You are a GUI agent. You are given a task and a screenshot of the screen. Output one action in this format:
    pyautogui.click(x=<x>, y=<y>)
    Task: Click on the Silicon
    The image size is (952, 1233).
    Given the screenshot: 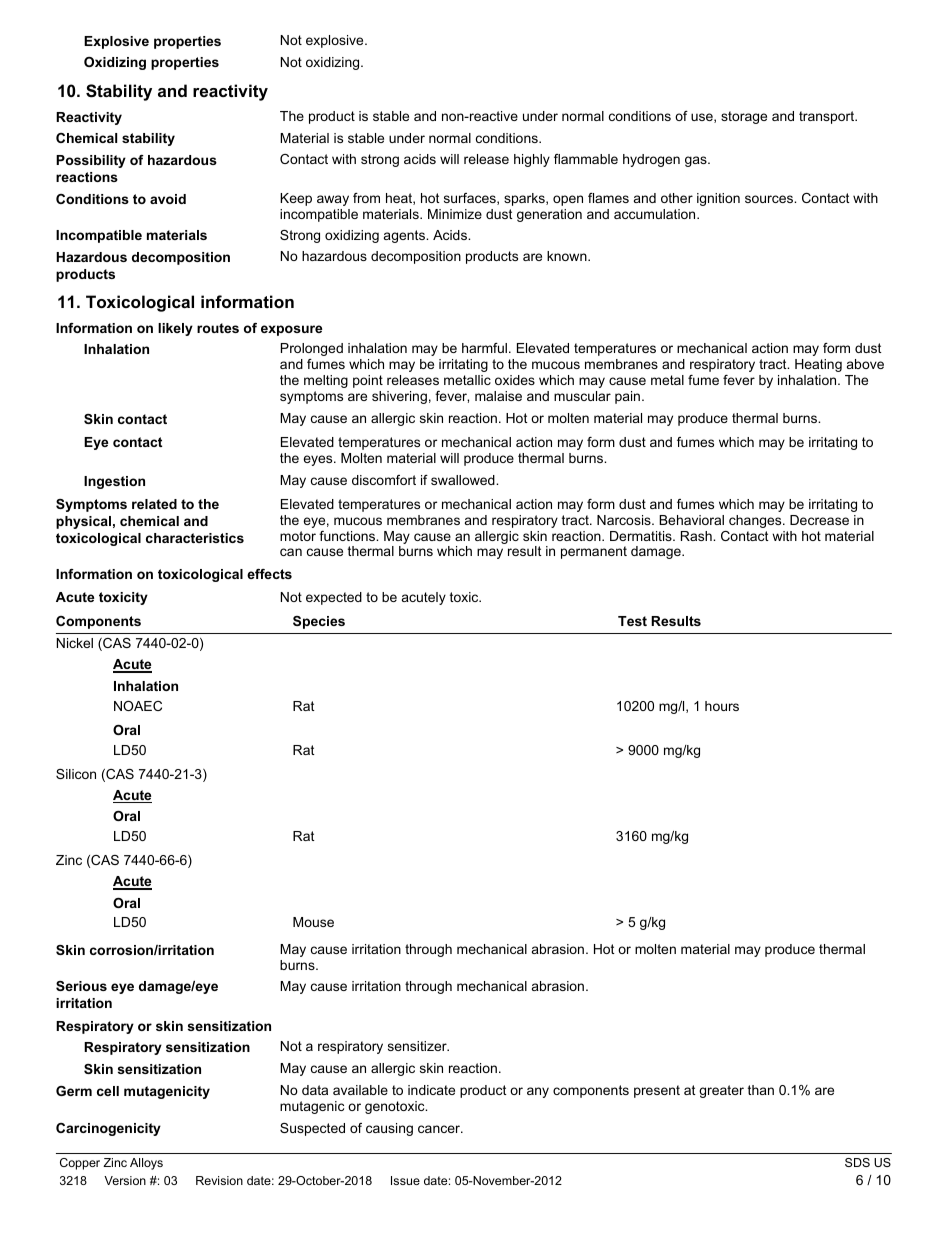 What is the action you would take?
    pyautogui.click(x=76, y=774)
